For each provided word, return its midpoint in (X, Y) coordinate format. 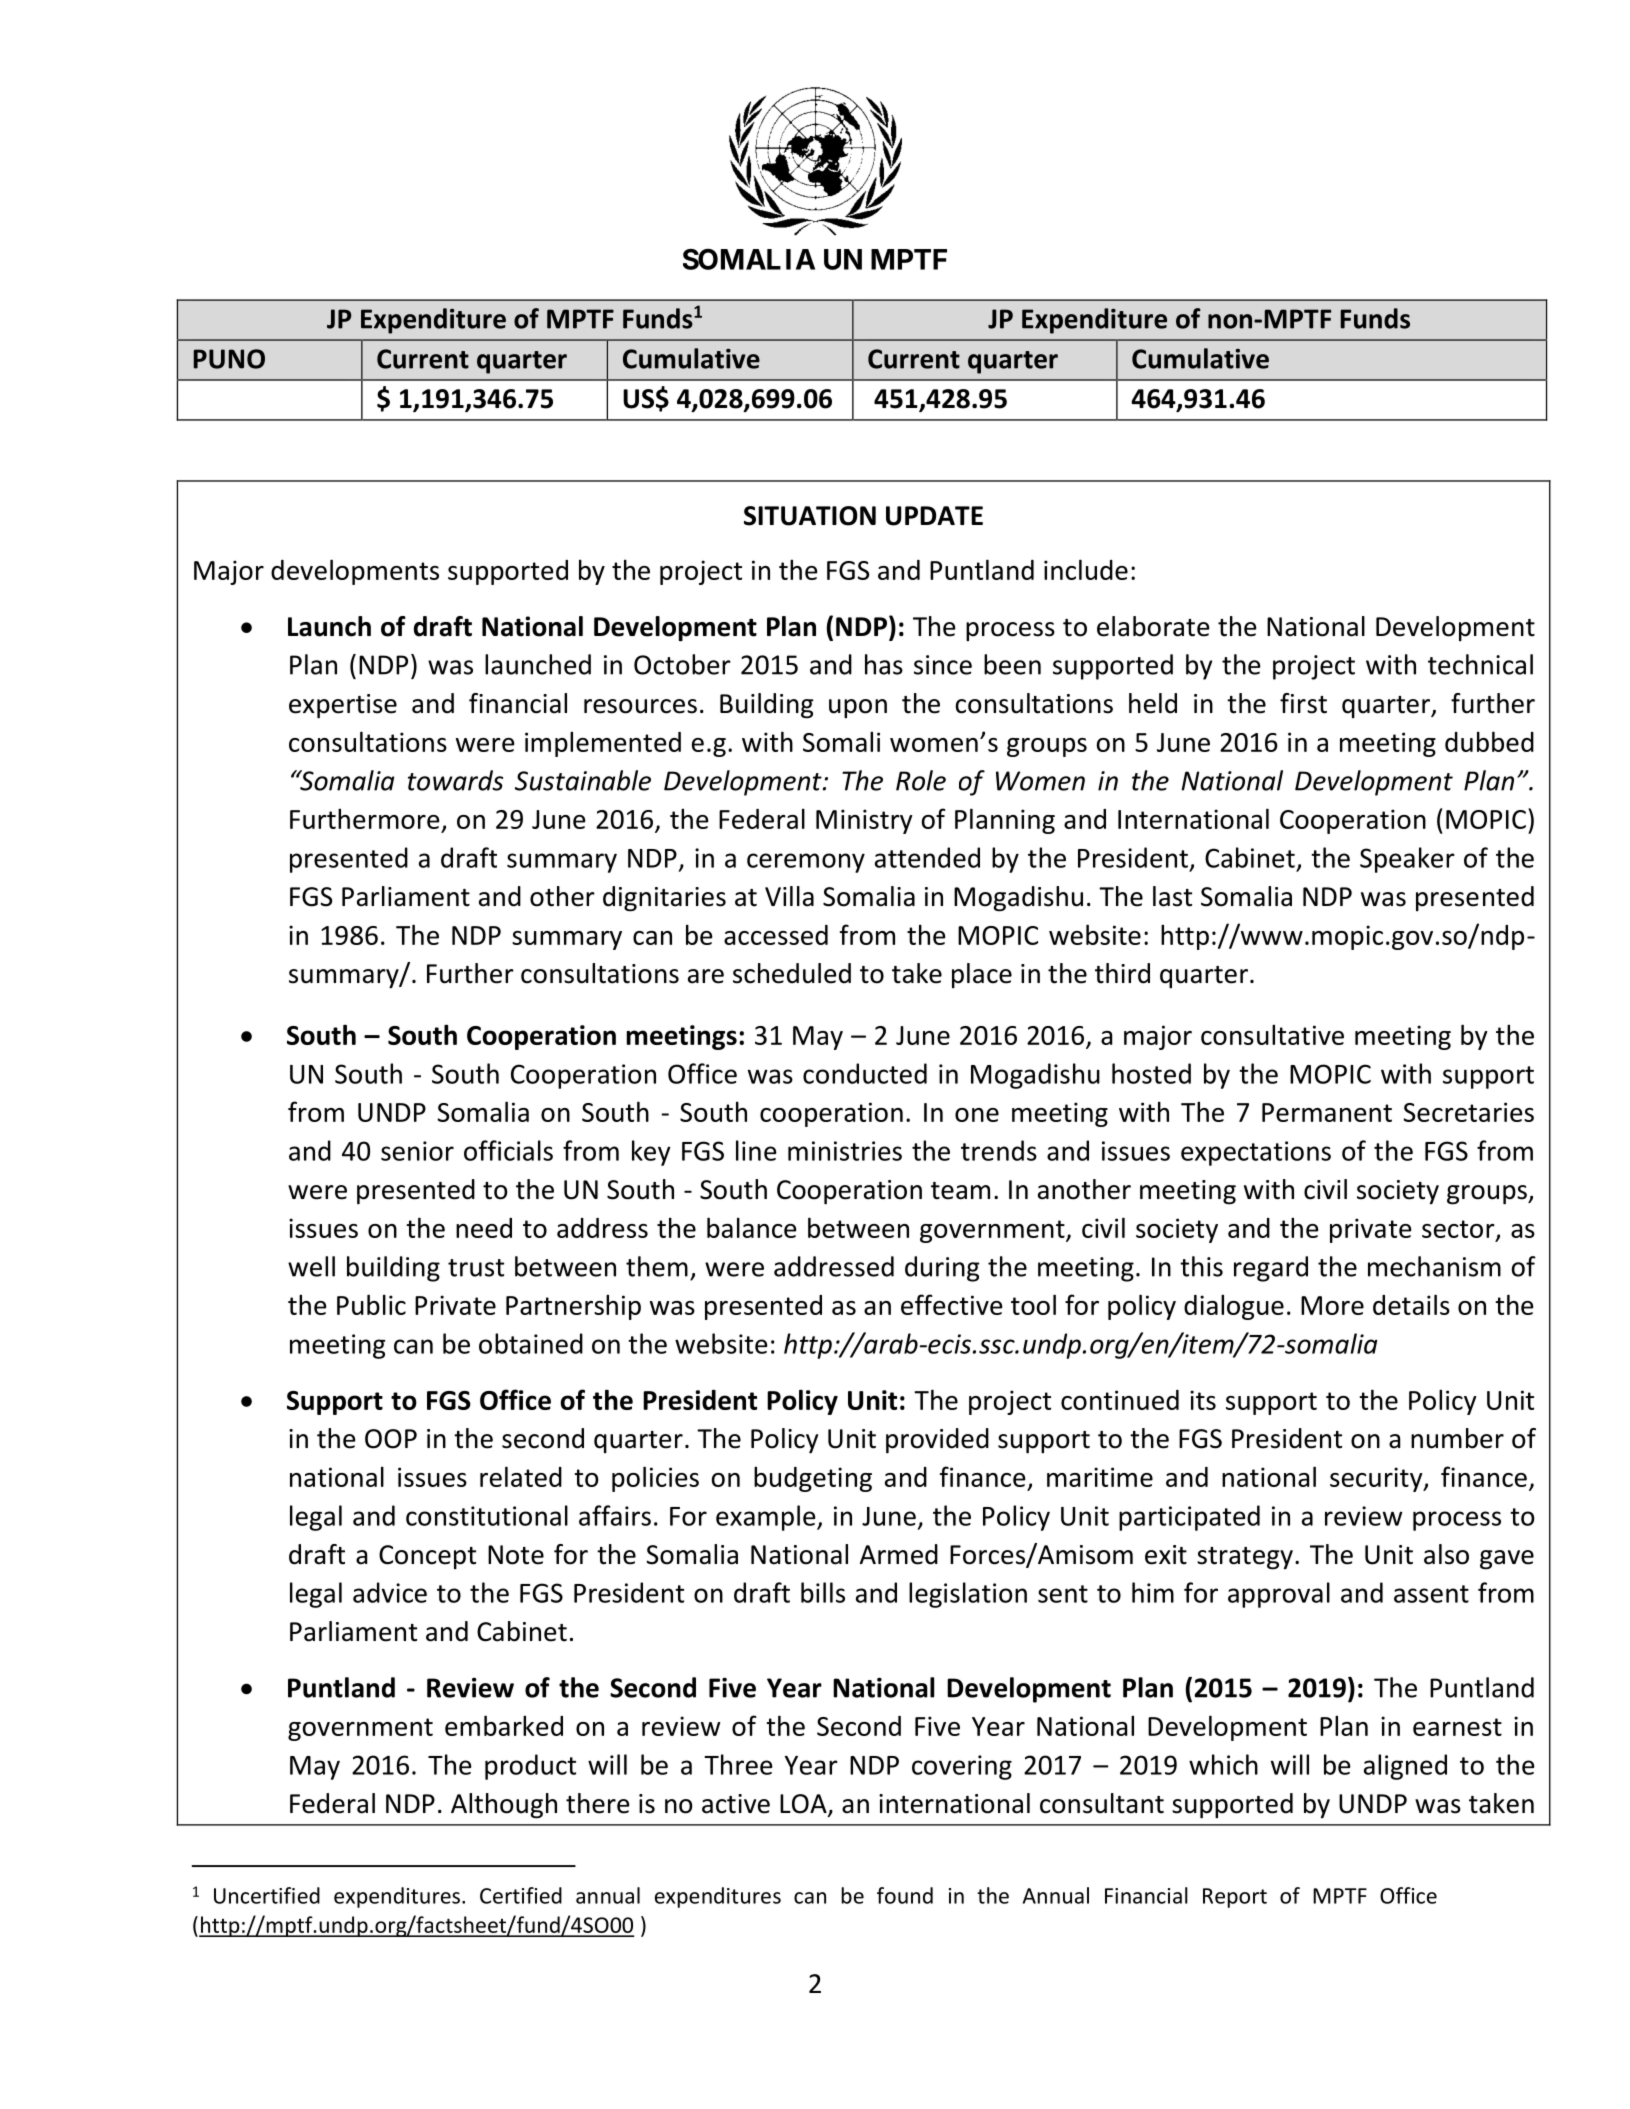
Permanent (1327, 1112)
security (1377, 1479)
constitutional (487, 1515)
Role (921, 780)
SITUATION (810, 516)
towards (455, 780)
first (1303, 703)
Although (504, 1806)
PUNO (229, 359)
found (905, 1895)
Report (1235, 1898)
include (1086, 569)
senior (417, 1151)
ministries (845, 1151)
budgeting (813, 1479)
